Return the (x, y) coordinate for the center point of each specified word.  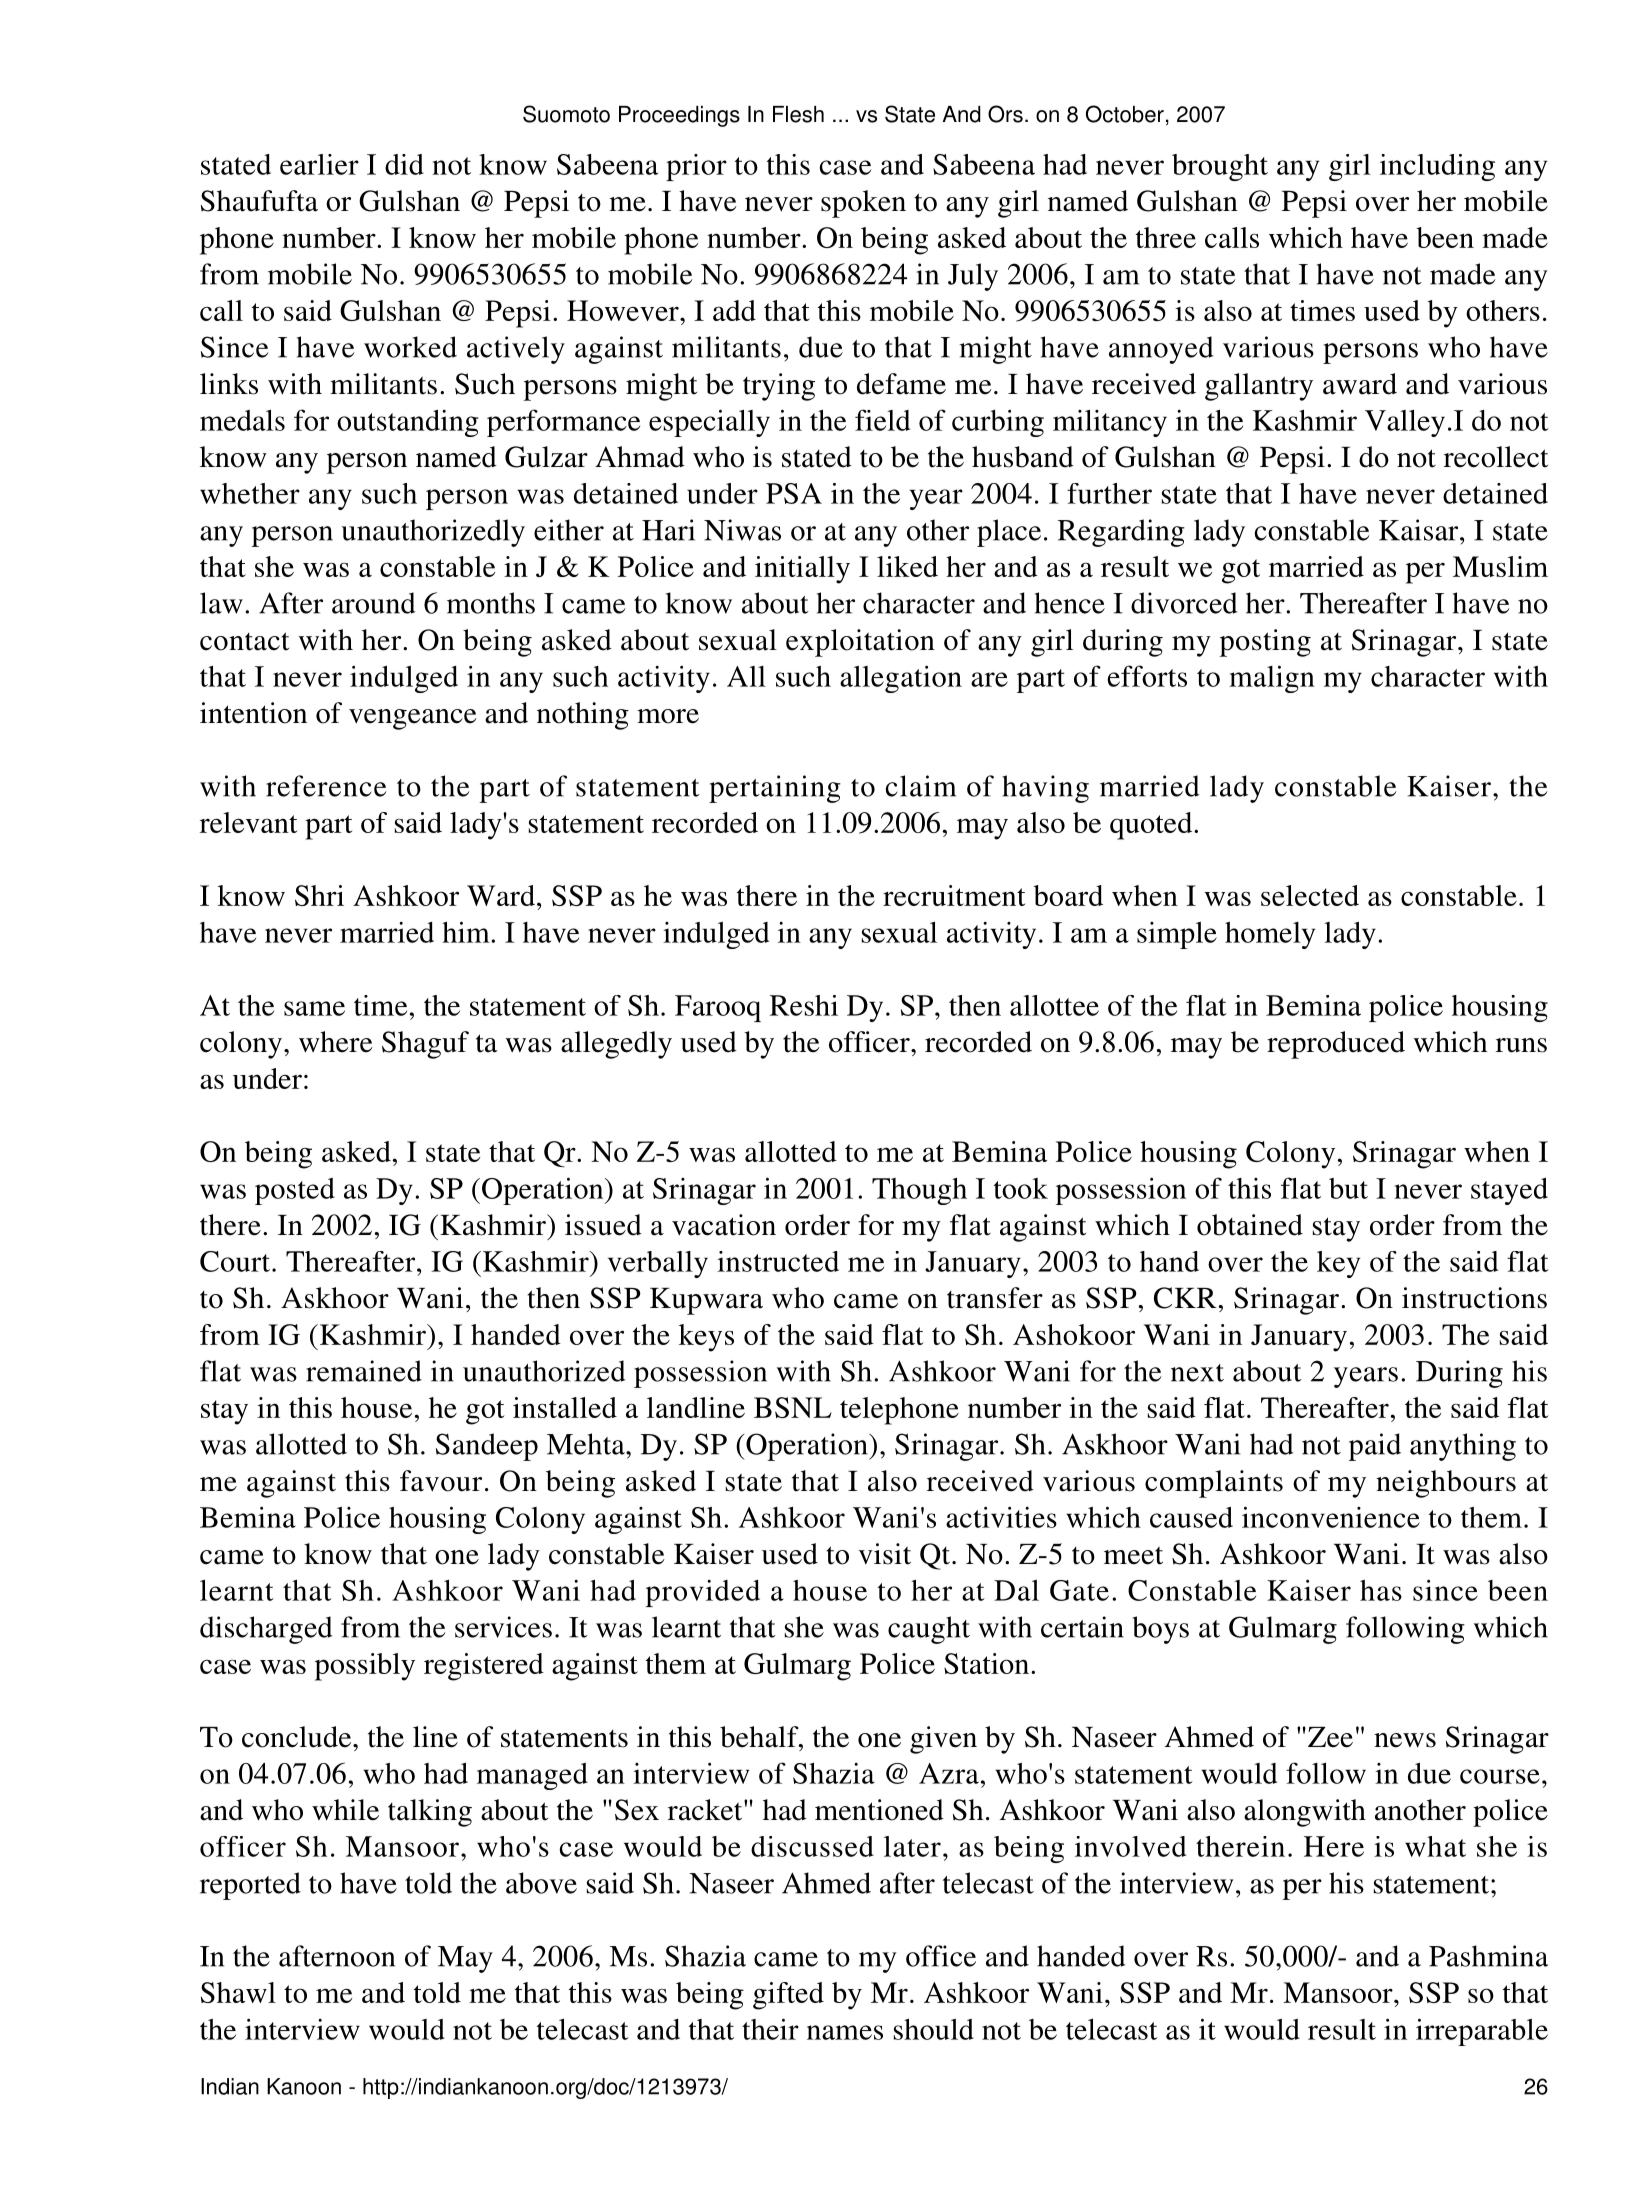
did (404, 164)
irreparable (1482, 2032)
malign (1272, 679)
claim (920, 786)
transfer (995, 1298)
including (1437, 167)
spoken (863, 204)
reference (326, 786)
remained (364, 1371)
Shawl (238, 1992)
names (845, 2032)
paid (1375, 1447)
